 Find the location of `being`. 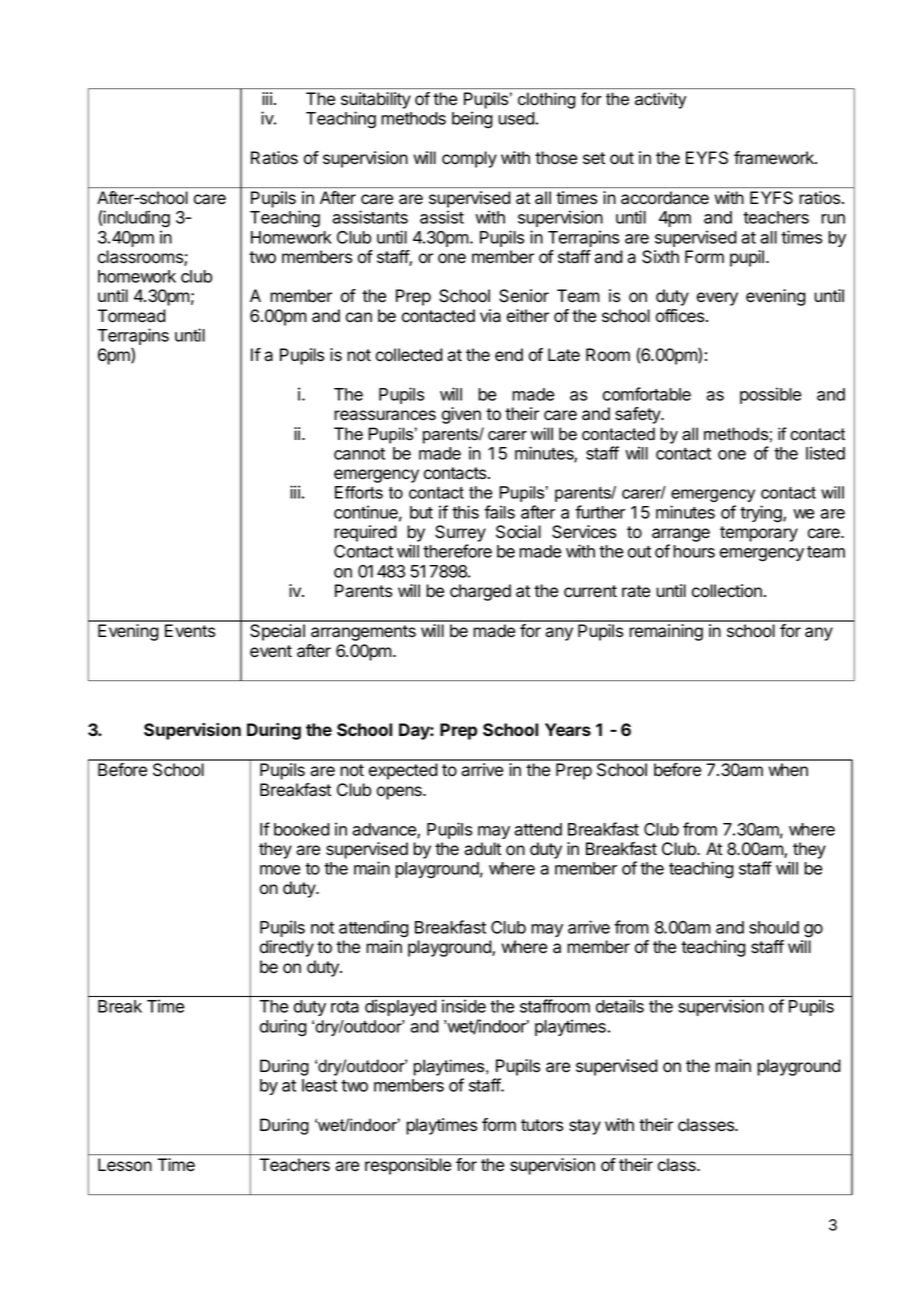

being is located at coordinates (472, 120).
